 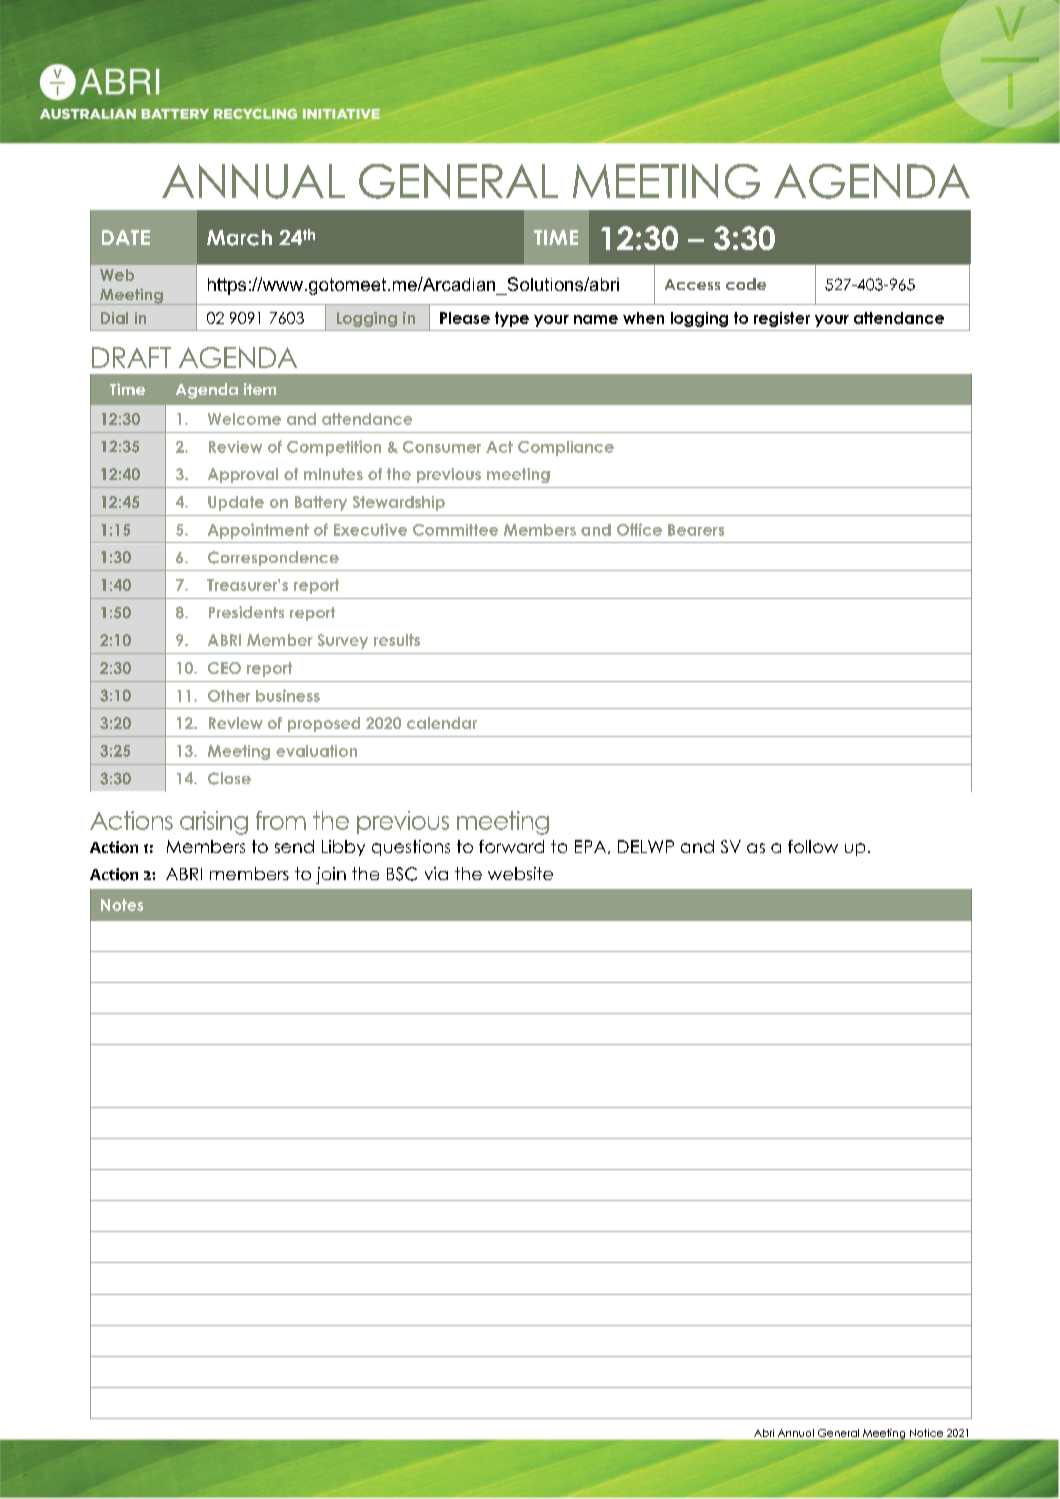 I want to click on website, so click(x=520, y=873).
